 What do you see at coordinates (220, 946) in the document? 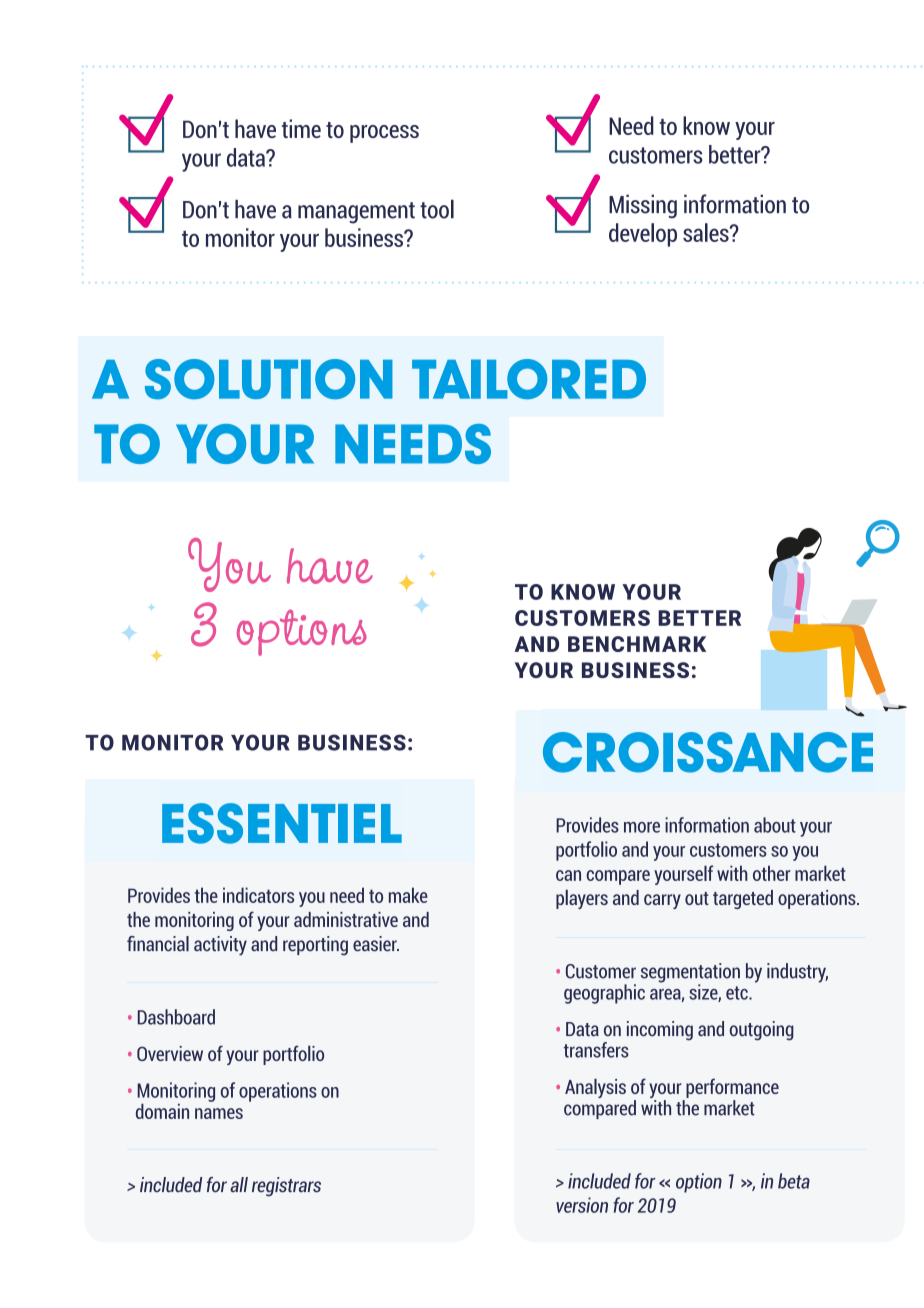
I see `activity` at bounding box center [220, 946].
